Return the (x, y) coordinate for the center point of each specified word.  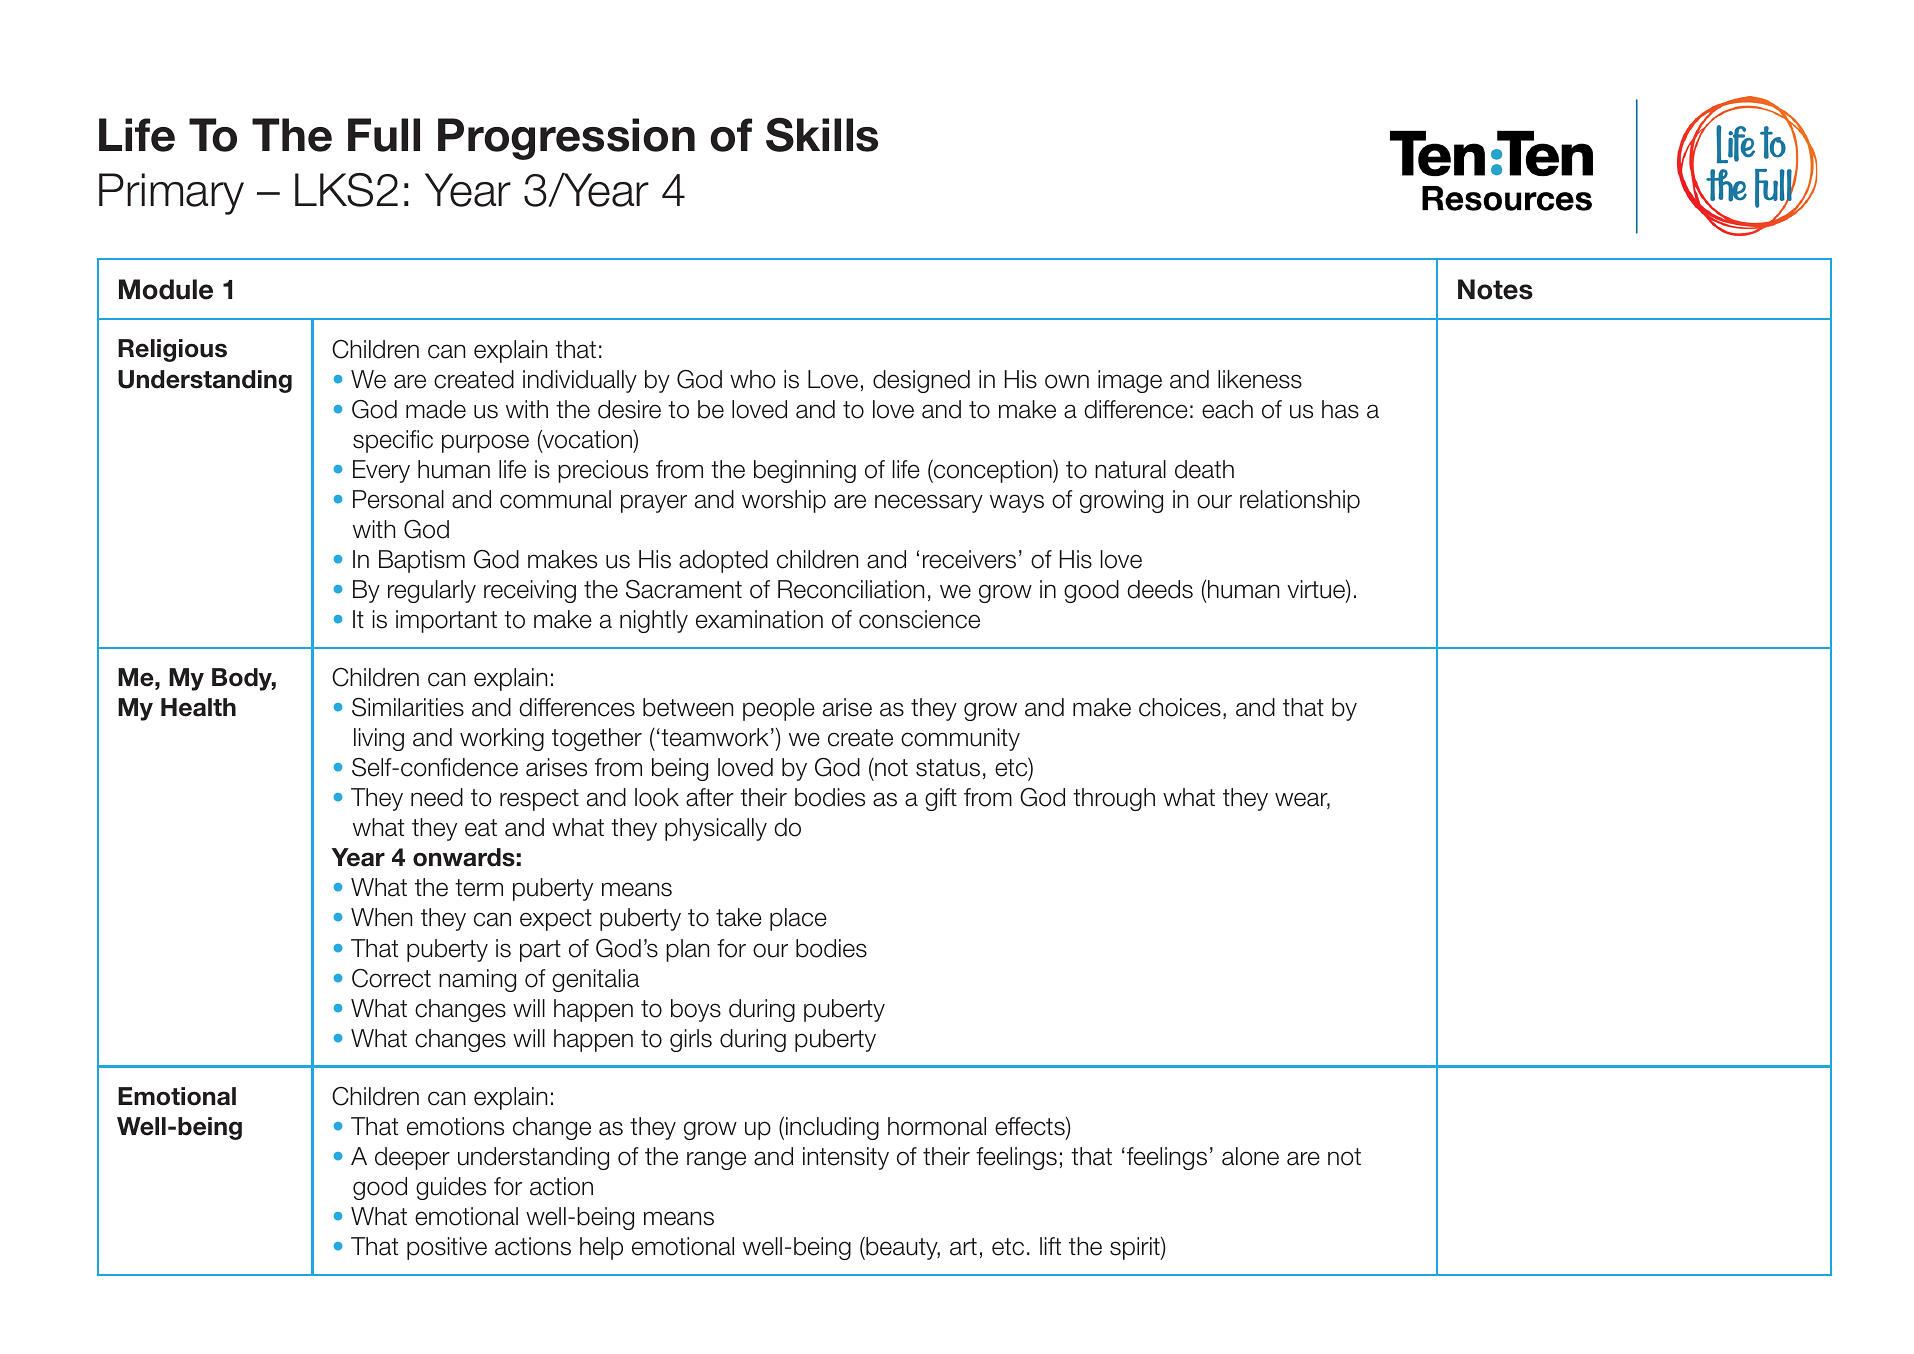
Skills (822, 134)
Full (384, 135)
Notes (1495, 289)
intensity (846, 1158)
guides (451, 1188)
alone (1250, 1156)
